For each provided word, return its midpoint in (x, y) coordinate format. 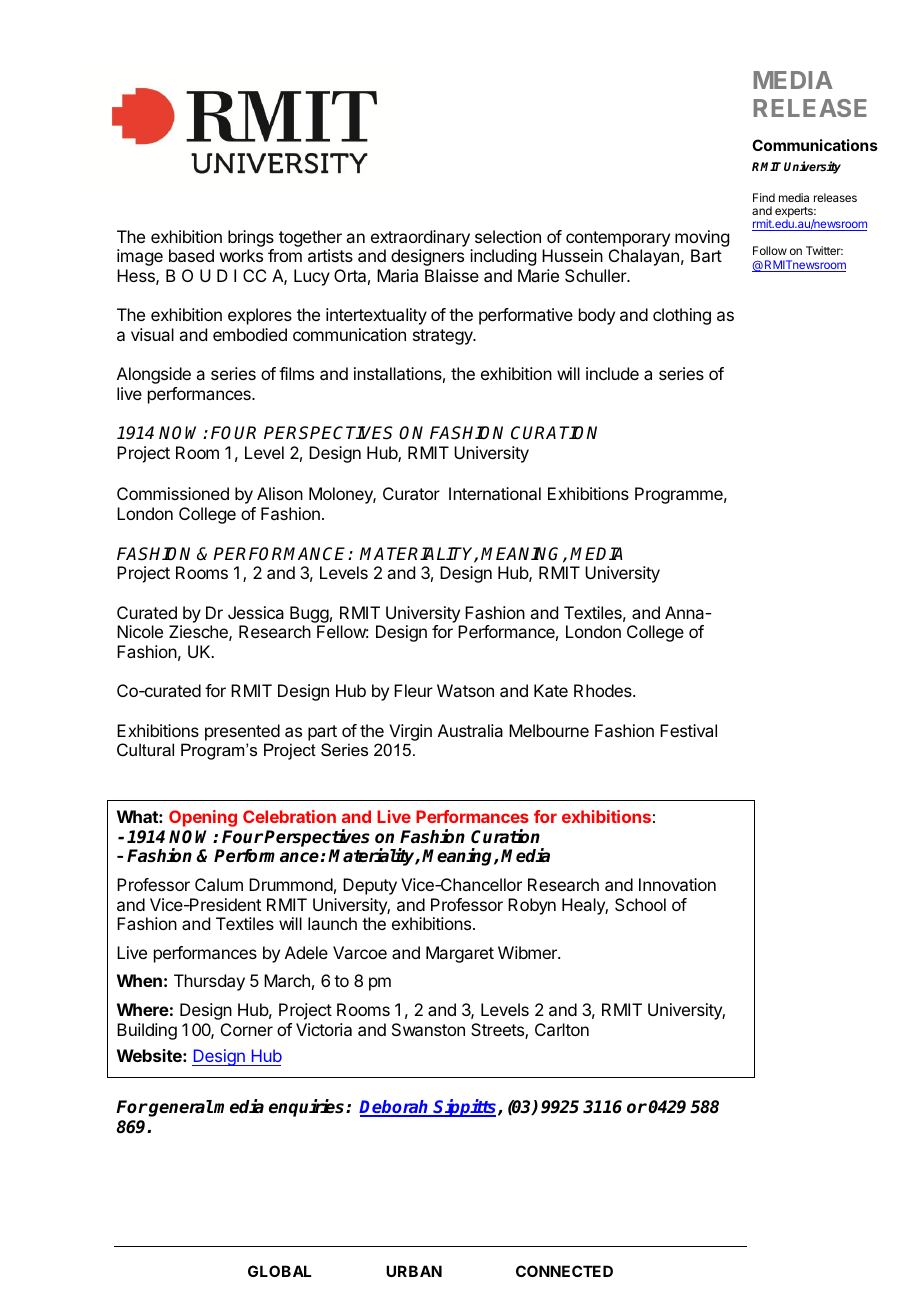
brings (251, 240)
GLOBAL (279, 1271)
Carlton (562, 1029)
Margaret (460, 954)
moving (702, 240)
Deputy (370, 886)
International (495, 493)
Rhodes (604, 690)
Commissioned (173, 493)
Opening (203, 818)
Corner (247, 1029)
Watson (465, 690)
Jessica (256, 612)
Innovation (677, 884)
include (612, 373)
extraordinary (420, 238)
